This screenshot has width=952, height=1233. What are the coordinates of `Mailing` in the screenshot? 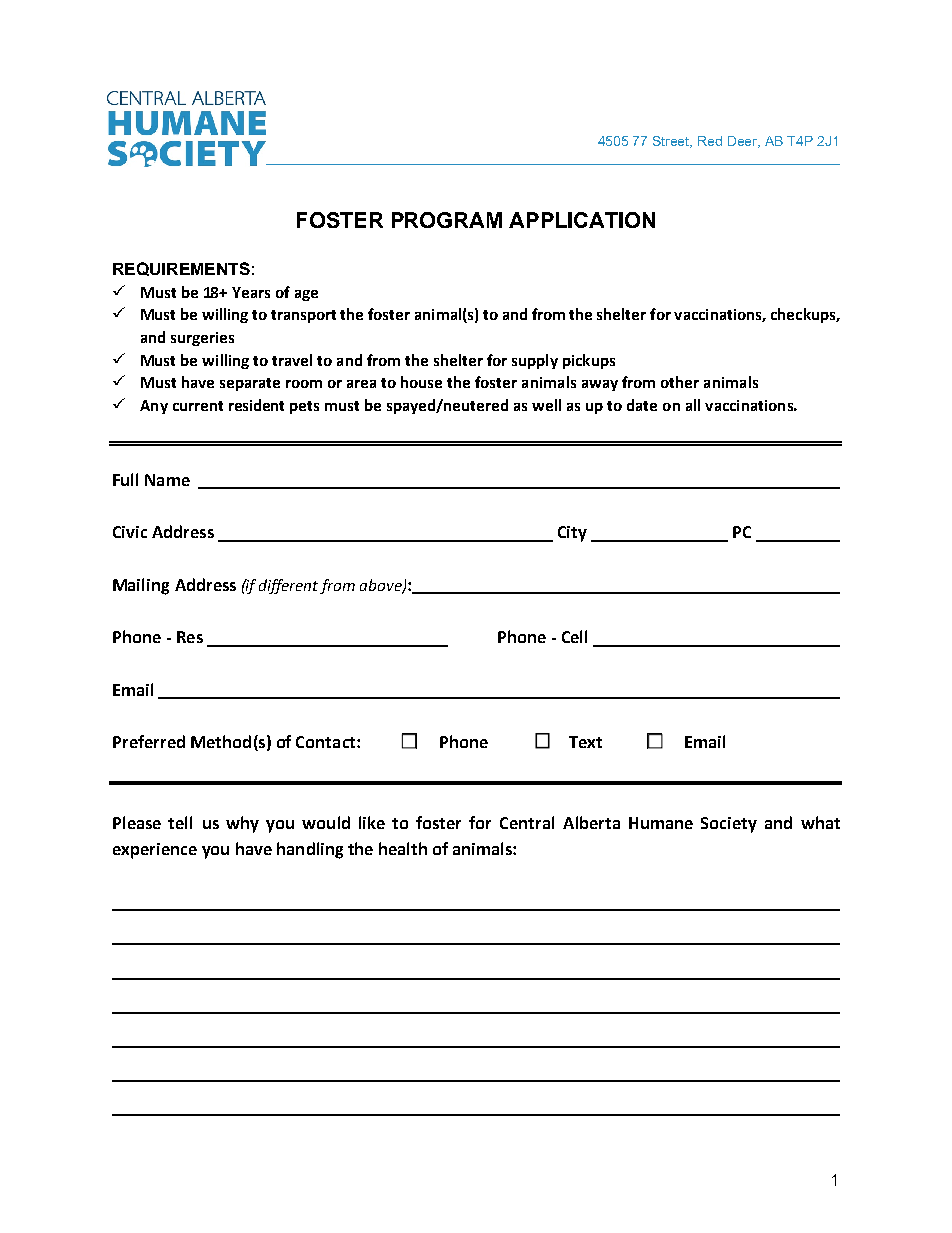 It's located at (141, 586).
